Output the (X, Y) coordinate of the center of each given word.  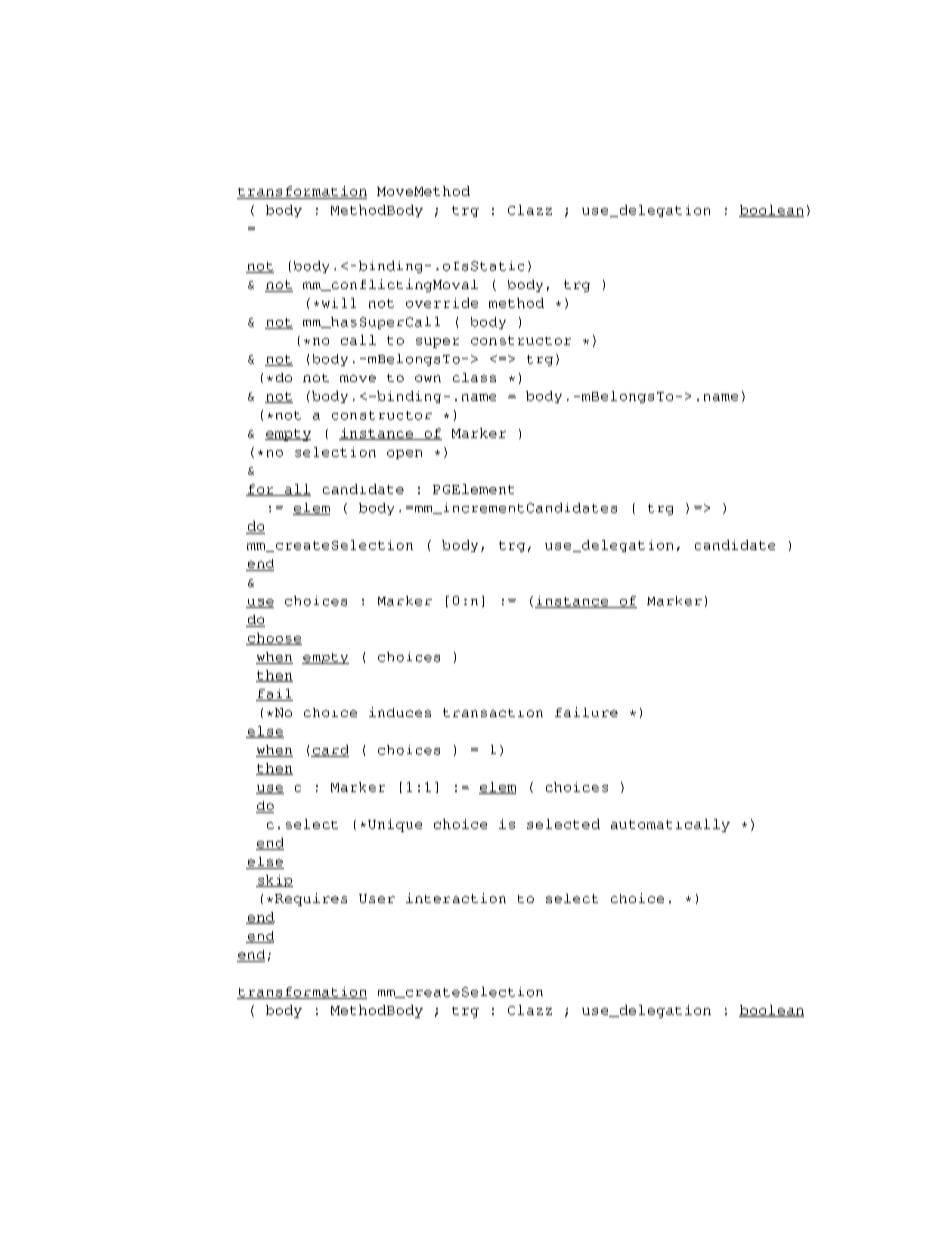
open (404, 454)
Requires (311, 899)
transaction (493, 712)
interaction (456, 898)
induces (400, 712)
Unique (395, 825)
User (377, 898)
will (339, 303)
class (474, 377)
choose (274, 639)
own (428, 378)
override (442, 303)
